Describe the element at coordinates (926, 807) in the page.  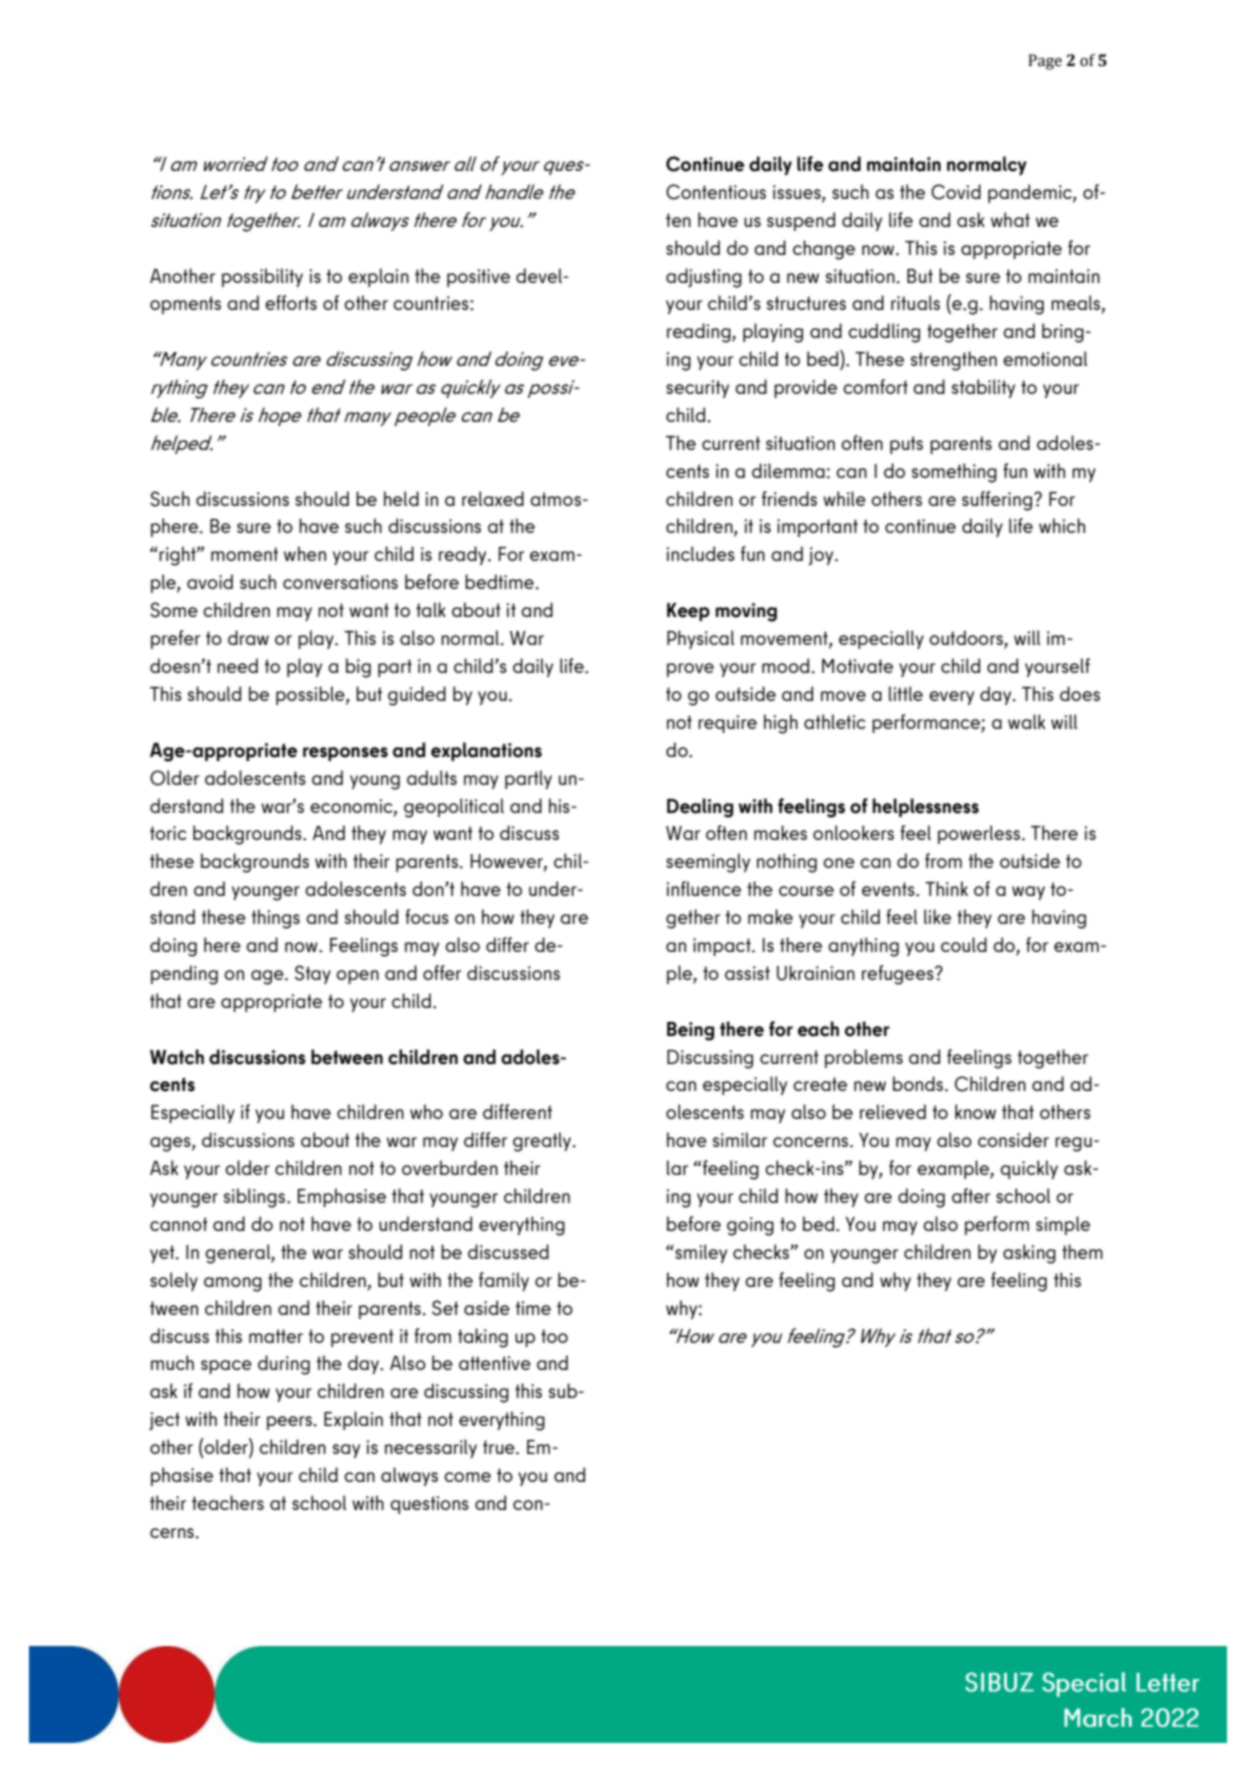
I see `helplessness` at that location.
